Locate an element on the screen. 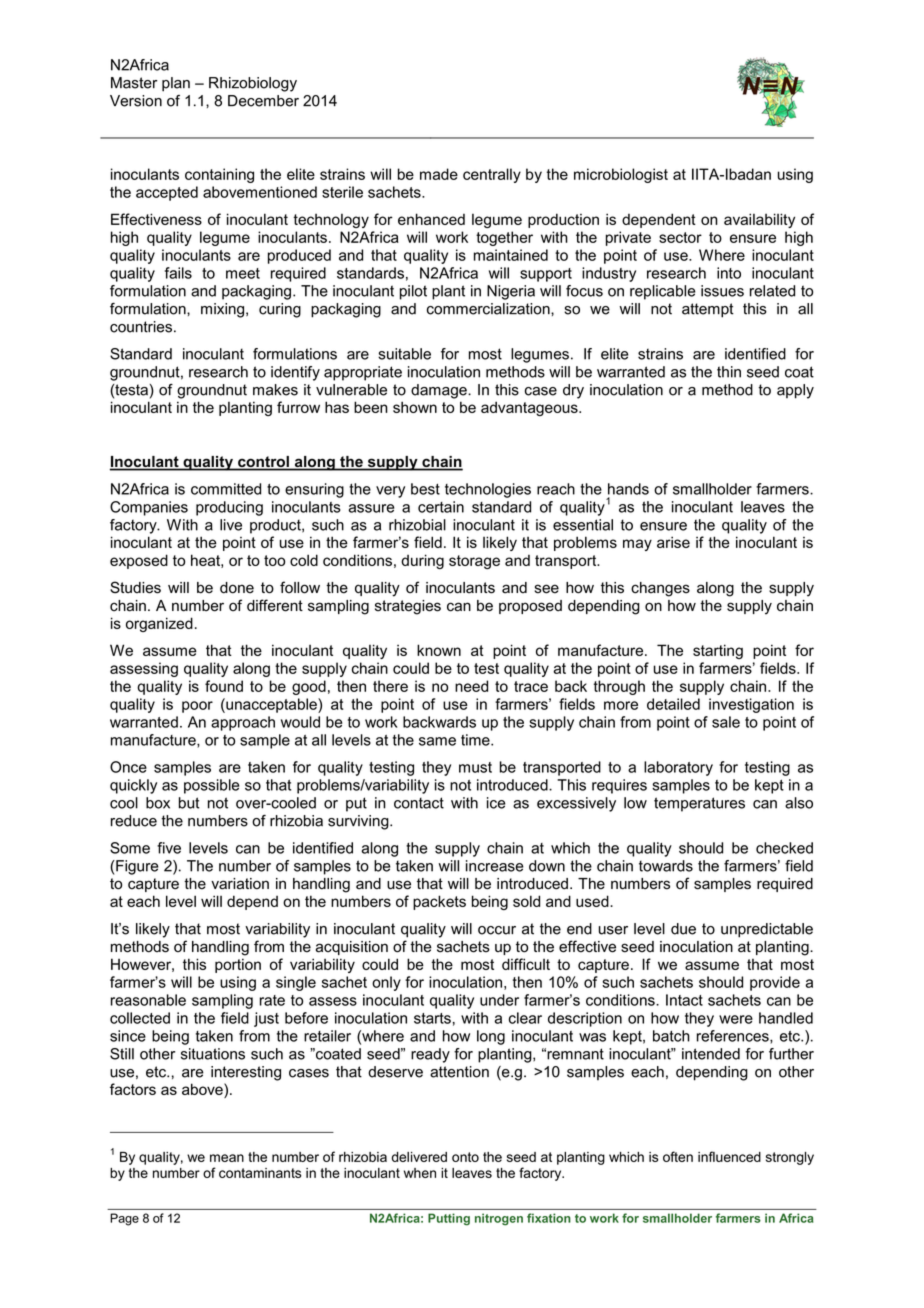 The width and height of the screenshot is (924, 1308). commercialization is located at coordinates (489, 309).
